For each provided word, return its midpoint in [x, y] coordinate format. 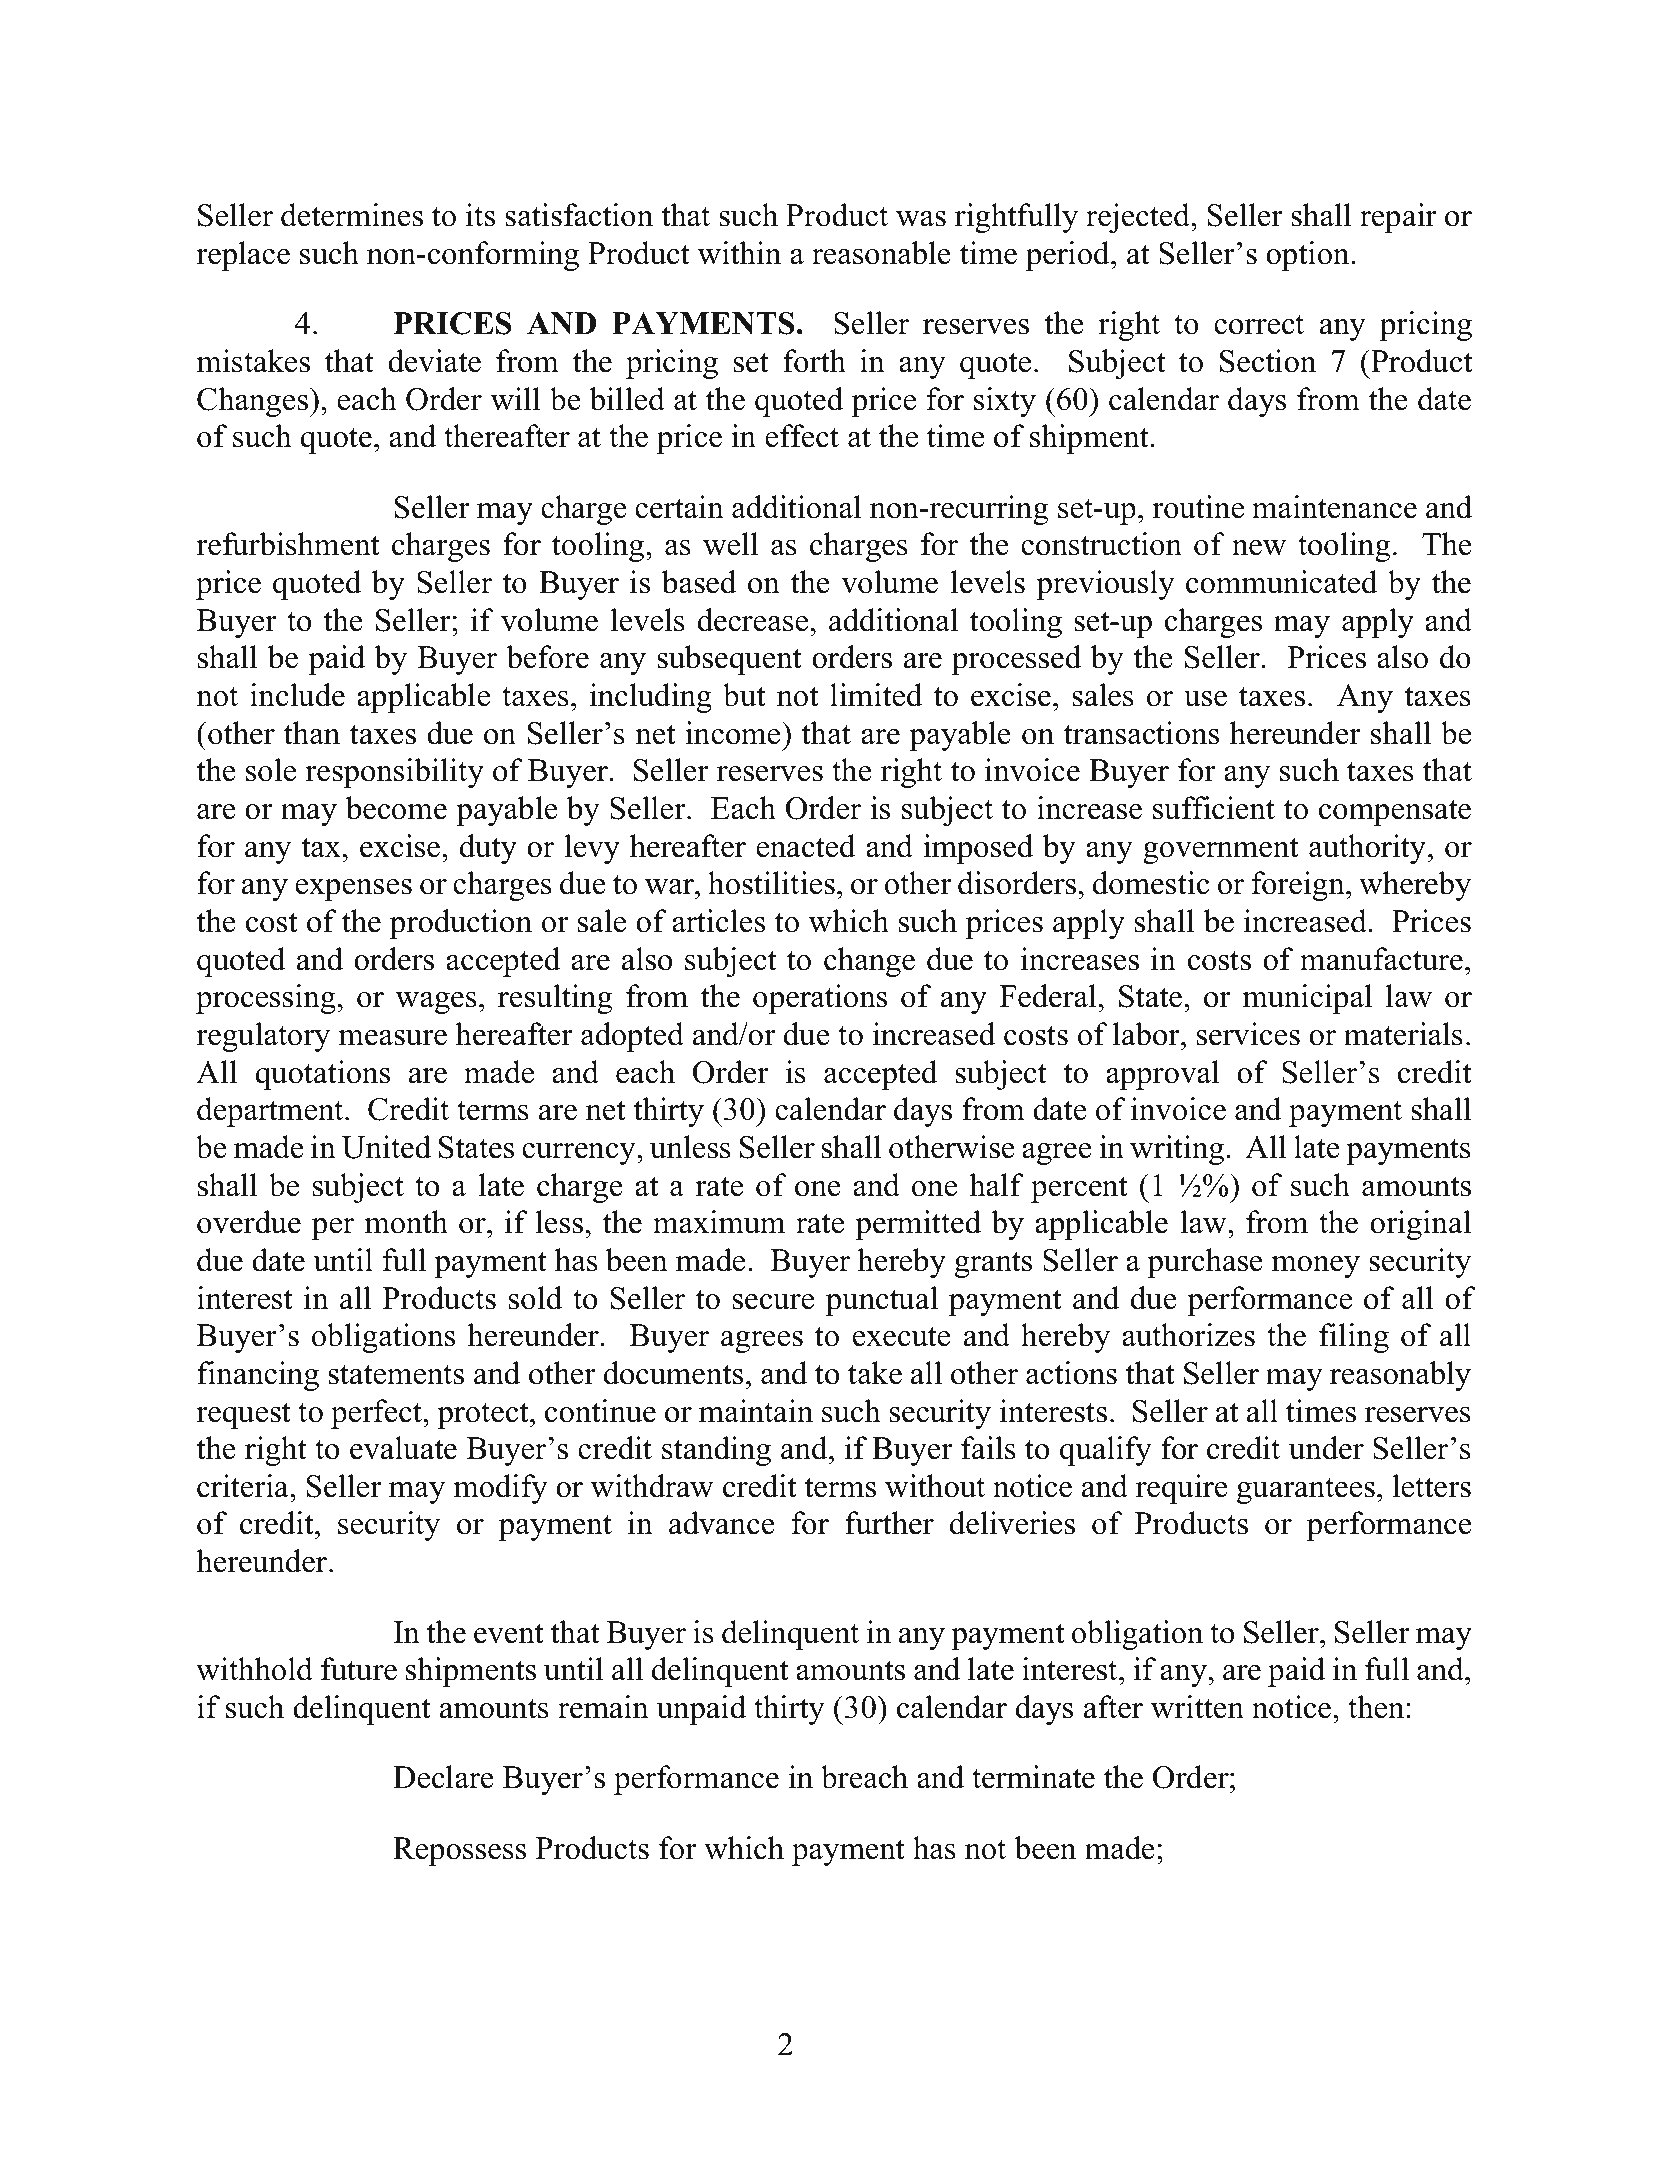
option [1307, 256]
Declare [443, 1777]
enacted [806, 846]
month [406, 1222]
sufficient [1214, 808]
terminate [1033, 1777]
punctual [881, 1301]
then [1376, 1707]
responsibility [394, 773]
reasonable [881, 253]
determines [352, 215]
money [1316, 1267]
